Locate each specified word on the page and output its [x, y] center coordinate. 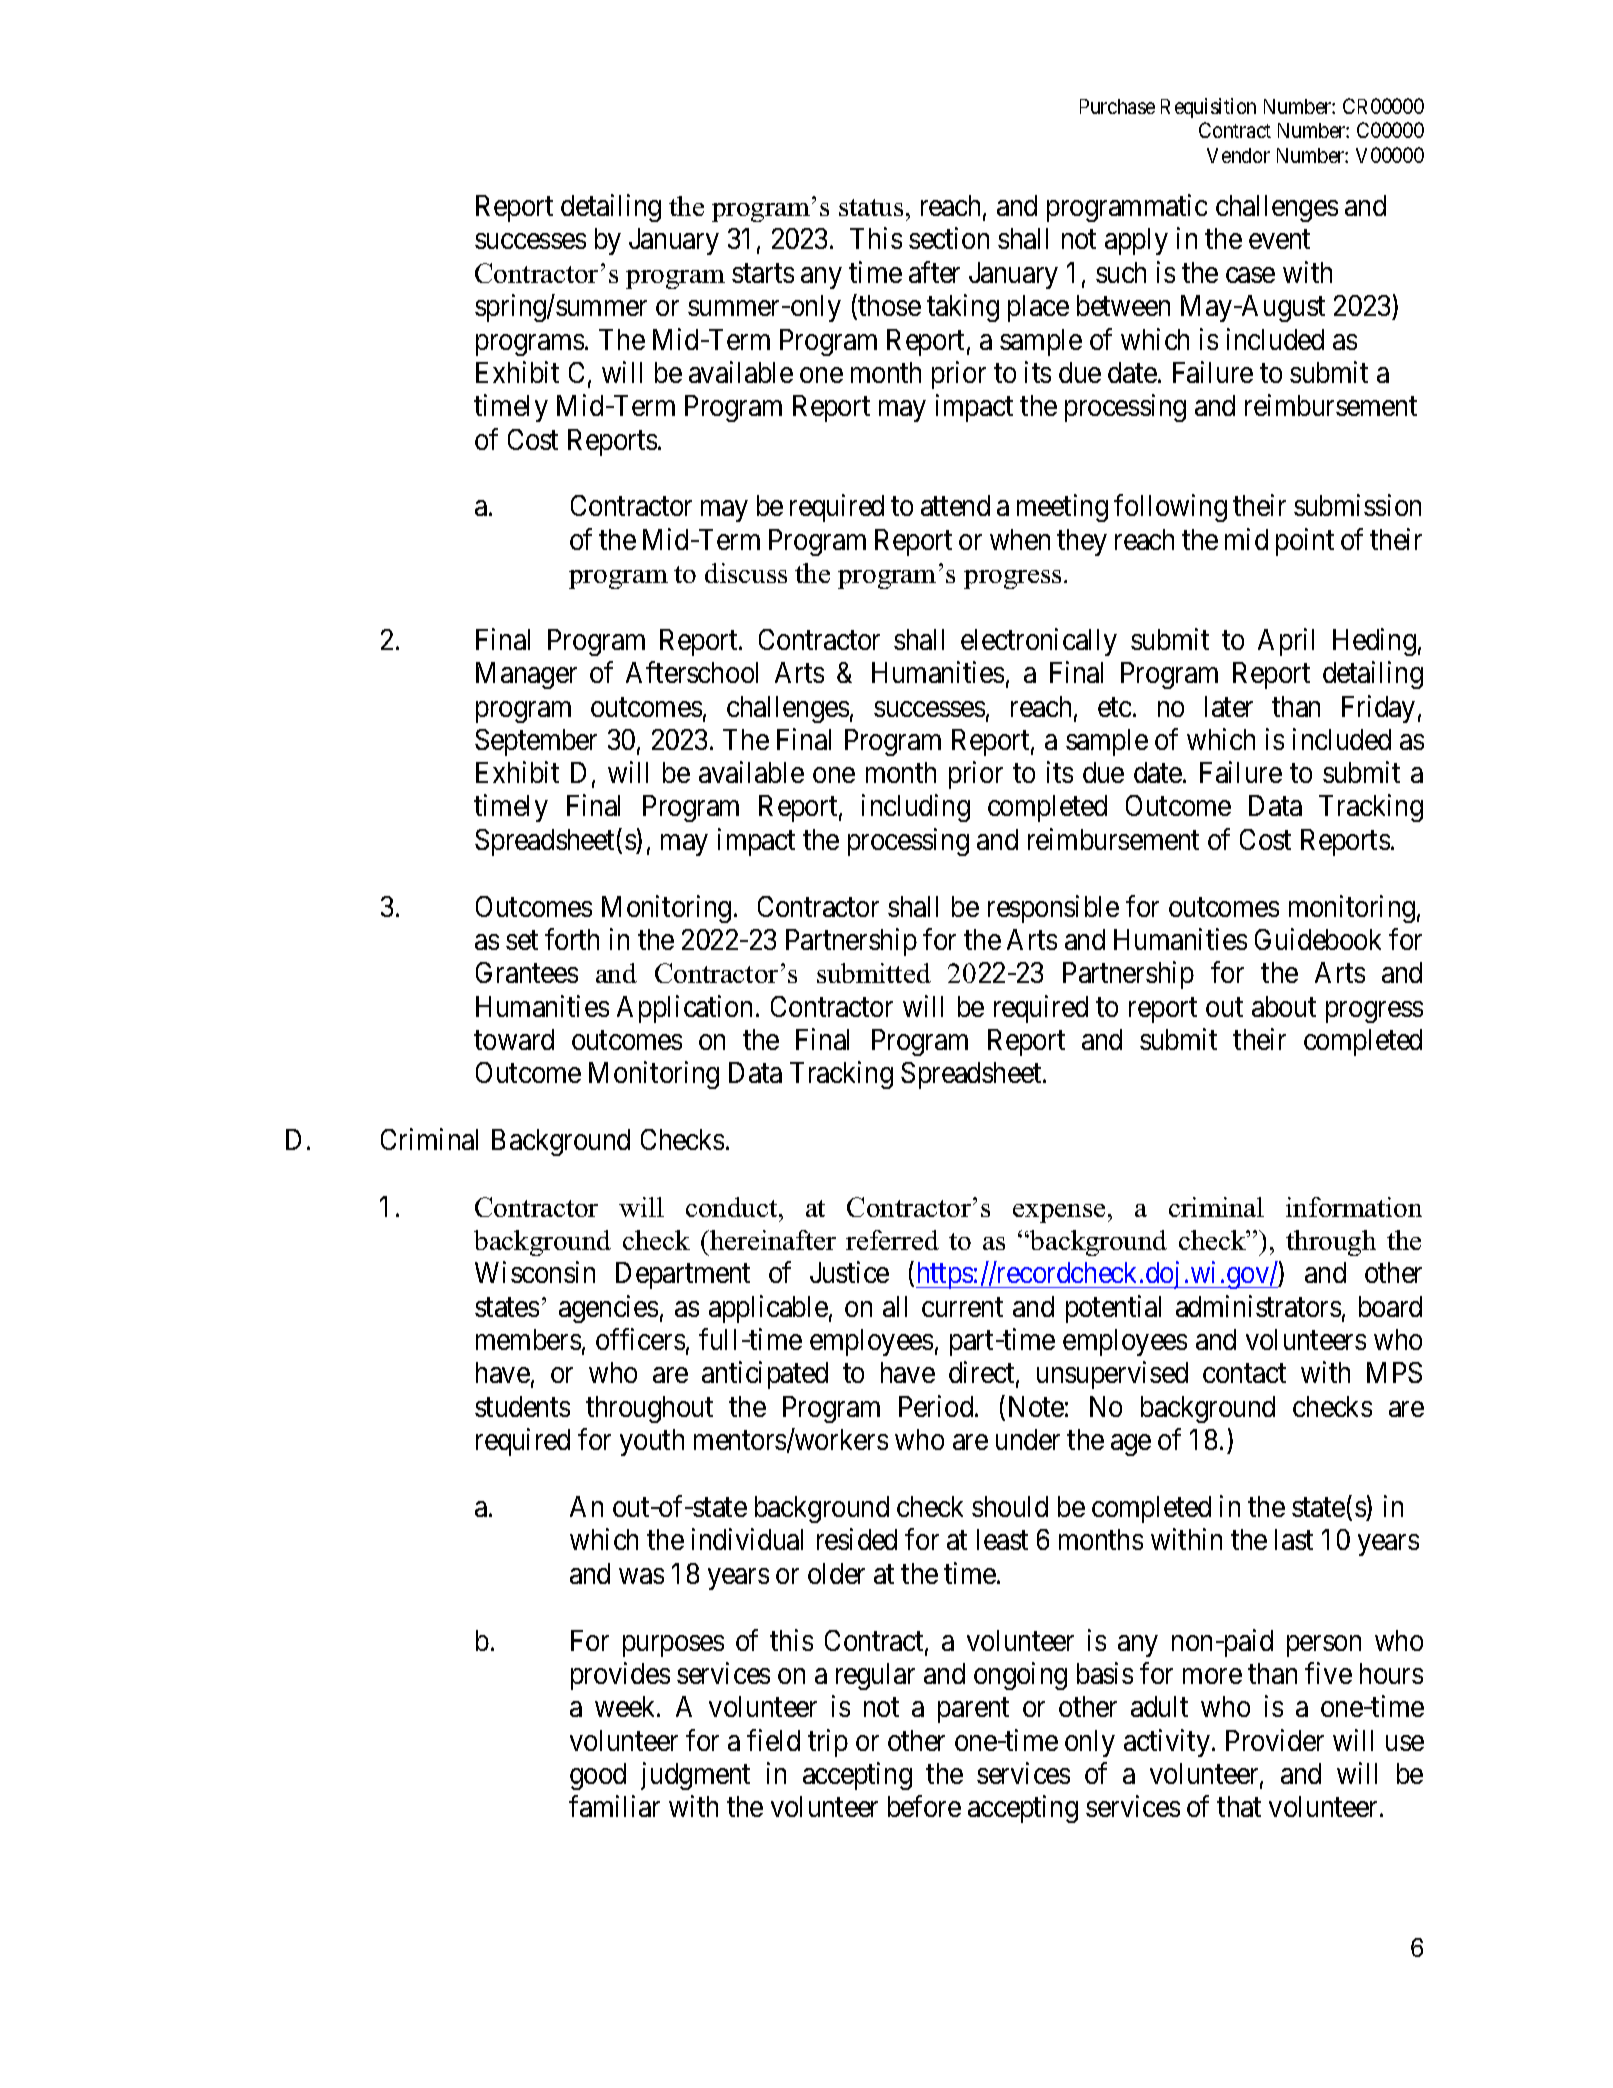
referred [892, 1240]
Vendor [1238, 155]
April [1286, 642]
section [949, 238]
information [1354, 1207]
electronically [1039, 642]
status [871, 207]
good [598, 1776]
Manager [526, 675]
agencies [608, 1309]
